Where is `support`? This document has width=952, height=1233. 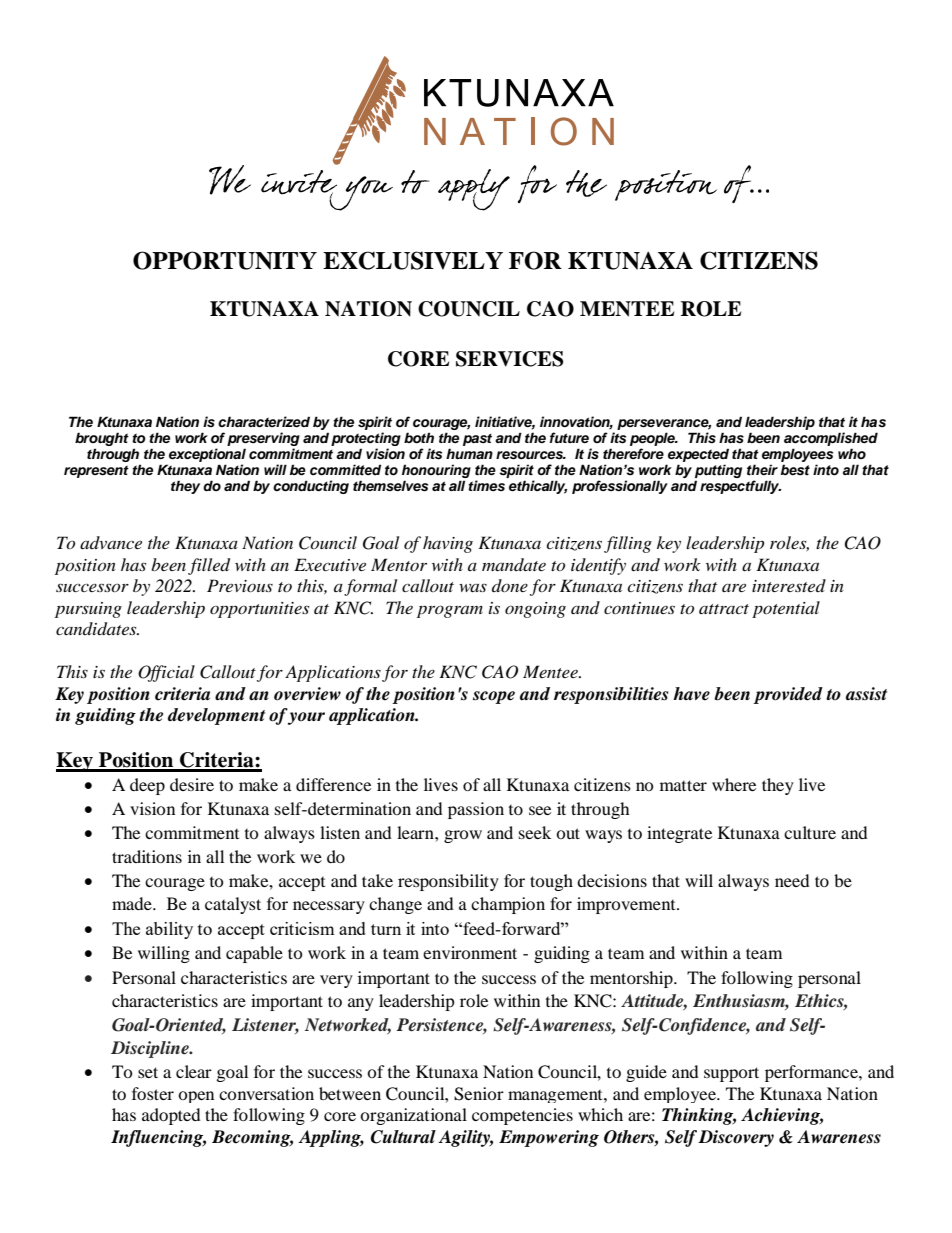 support is located at coordinates (731, 1074).
